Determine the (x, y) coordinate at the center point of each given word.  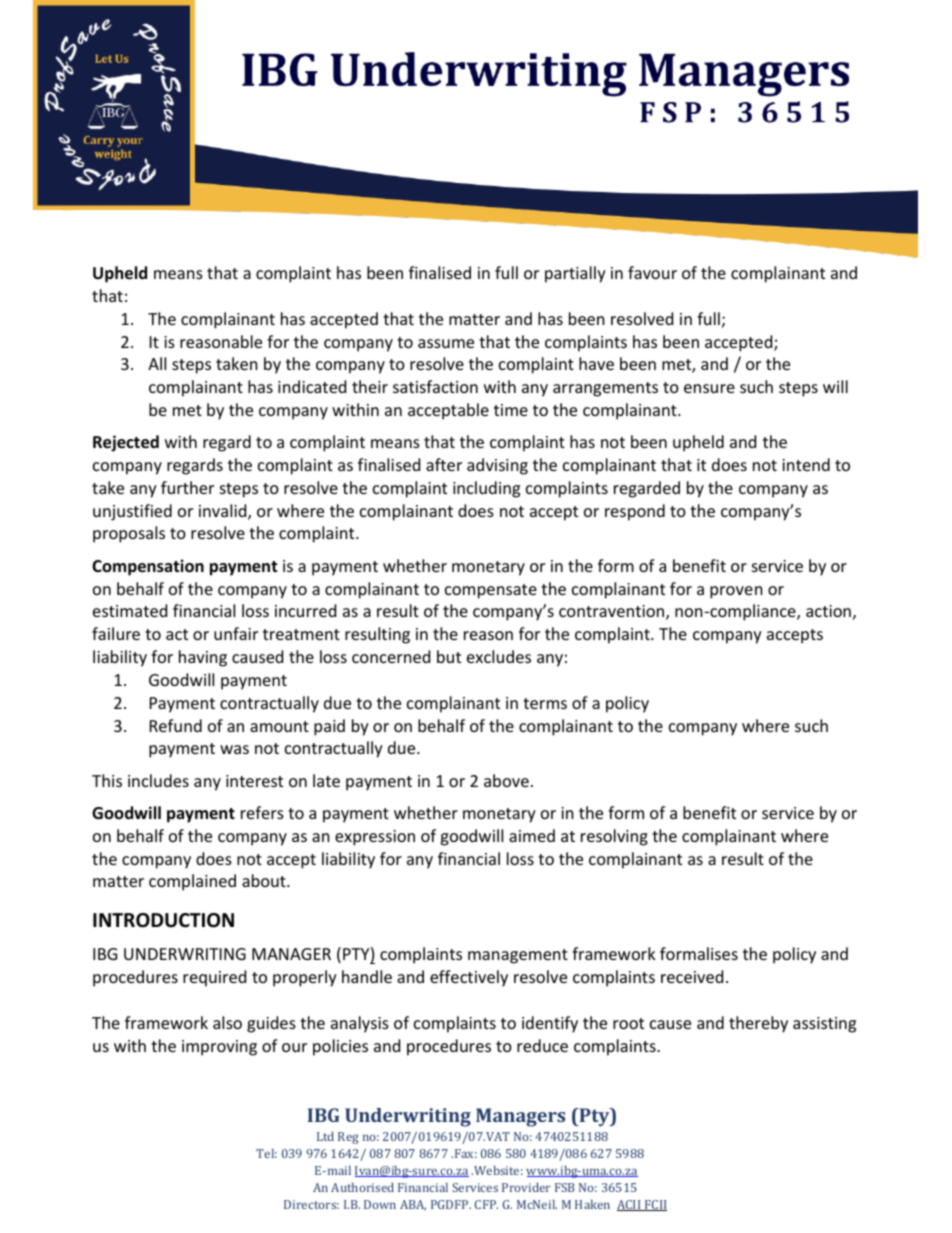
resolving (614, 837)
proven (736, 592)
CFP (486, 1204)
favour (652, 272)
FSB (565, 1187)
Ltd (325, 1136)
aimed (532, 835)
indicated (312, 386)
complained (192, 882)
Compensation (148, 567)
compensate (491, 591)
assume (446, 343)
